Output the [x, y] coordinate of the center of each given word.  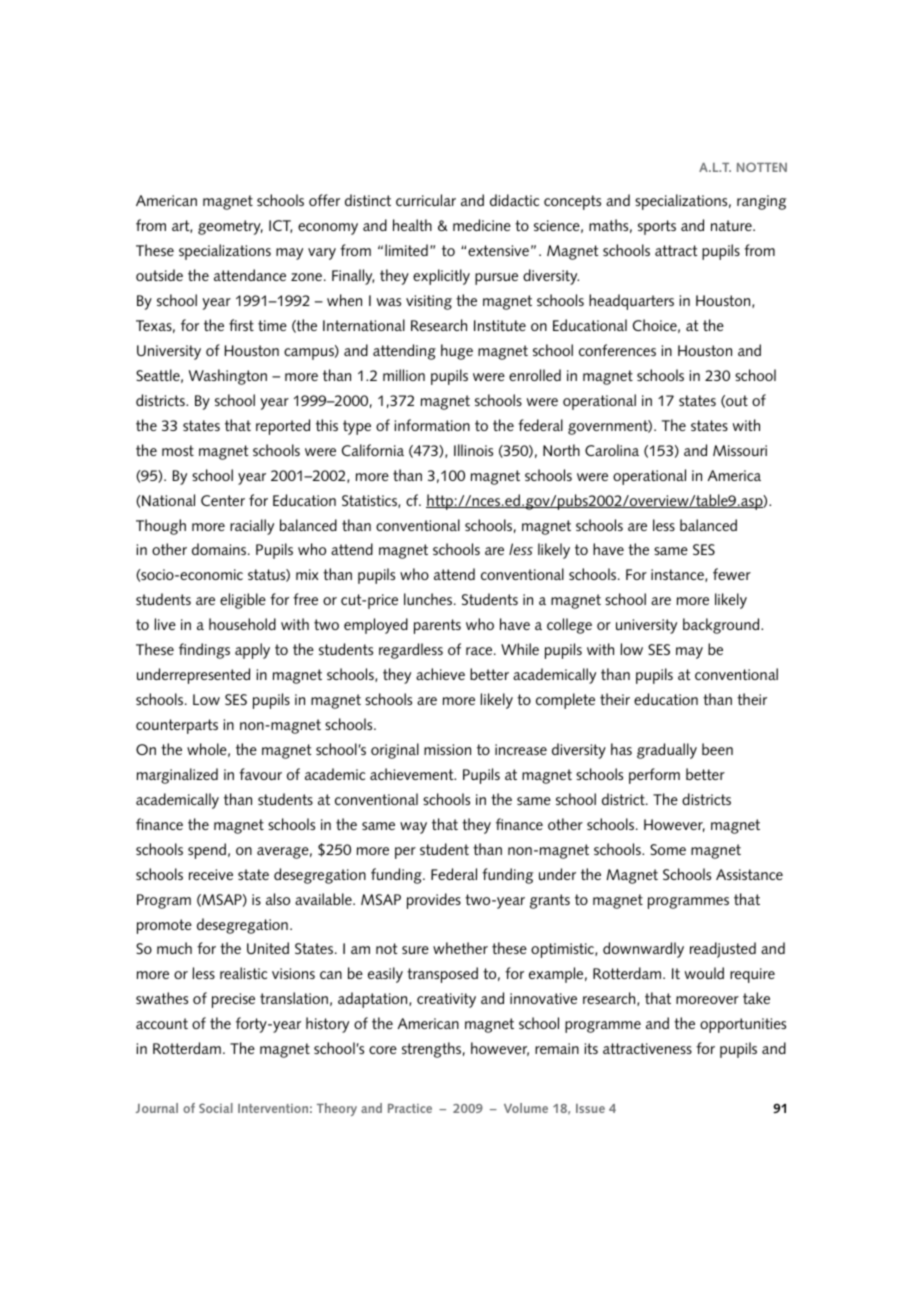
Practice [410, 1108]
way [413, 828]
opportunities [743, 1025]
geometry [230, 227]
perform [654, 776]
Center [223, 500]
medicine [482, 225]
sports [657, 227]
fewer [732, 574]
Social [216, 1108]
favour [260, 774]
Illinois [473, 450]
